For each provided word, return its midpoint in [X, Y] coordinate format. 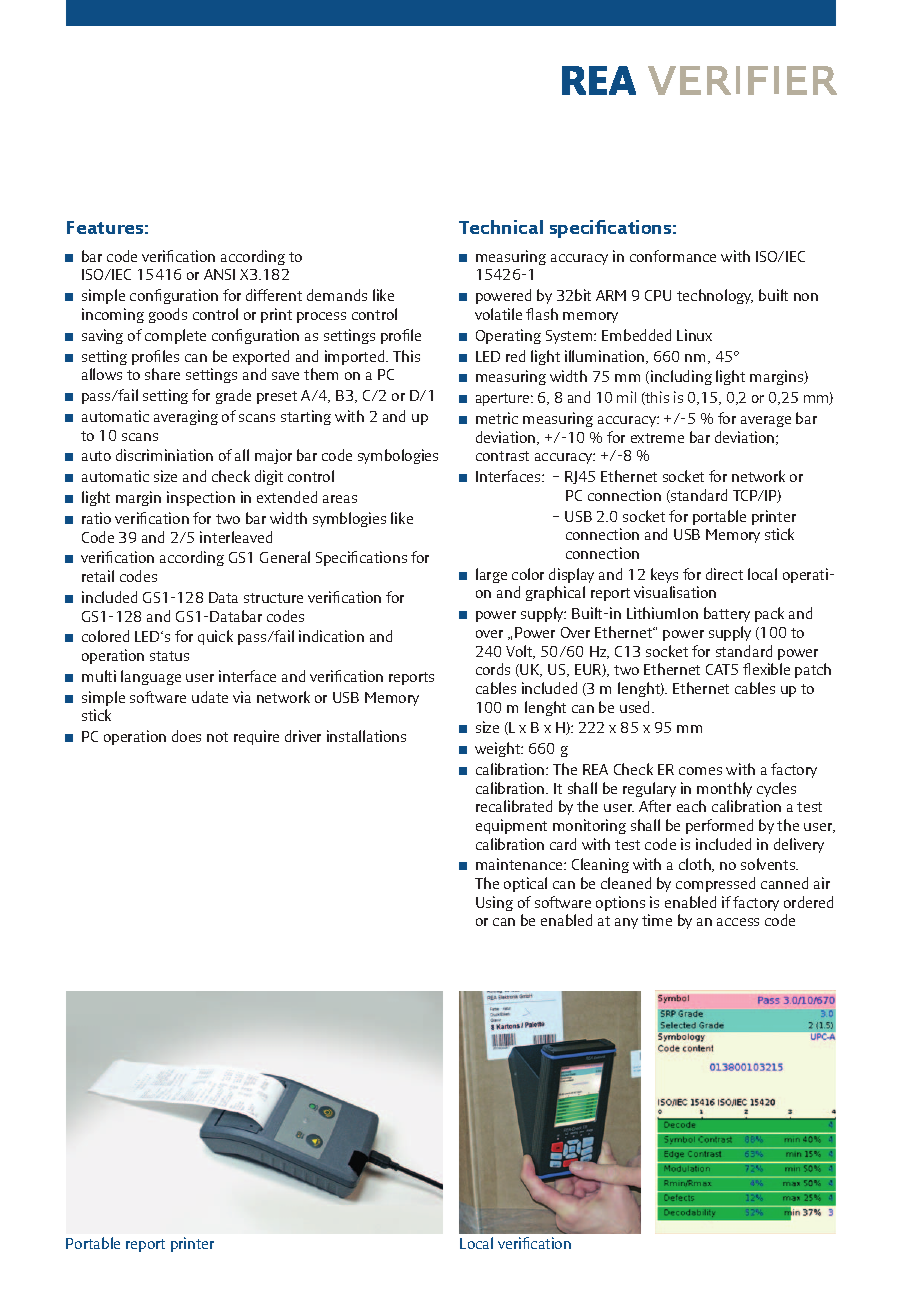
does [186, 736]
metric [497, 418]
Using [494, 903]
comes [700, 771]
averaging [186, 417]
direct [724, 574]
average [766, 421]
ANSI [219, 274]
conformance [673, 256]
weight [499, 749]
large [491, 575]
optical [525, 884]
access [738, 922]
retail [98, 576]
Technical [501, 227]
